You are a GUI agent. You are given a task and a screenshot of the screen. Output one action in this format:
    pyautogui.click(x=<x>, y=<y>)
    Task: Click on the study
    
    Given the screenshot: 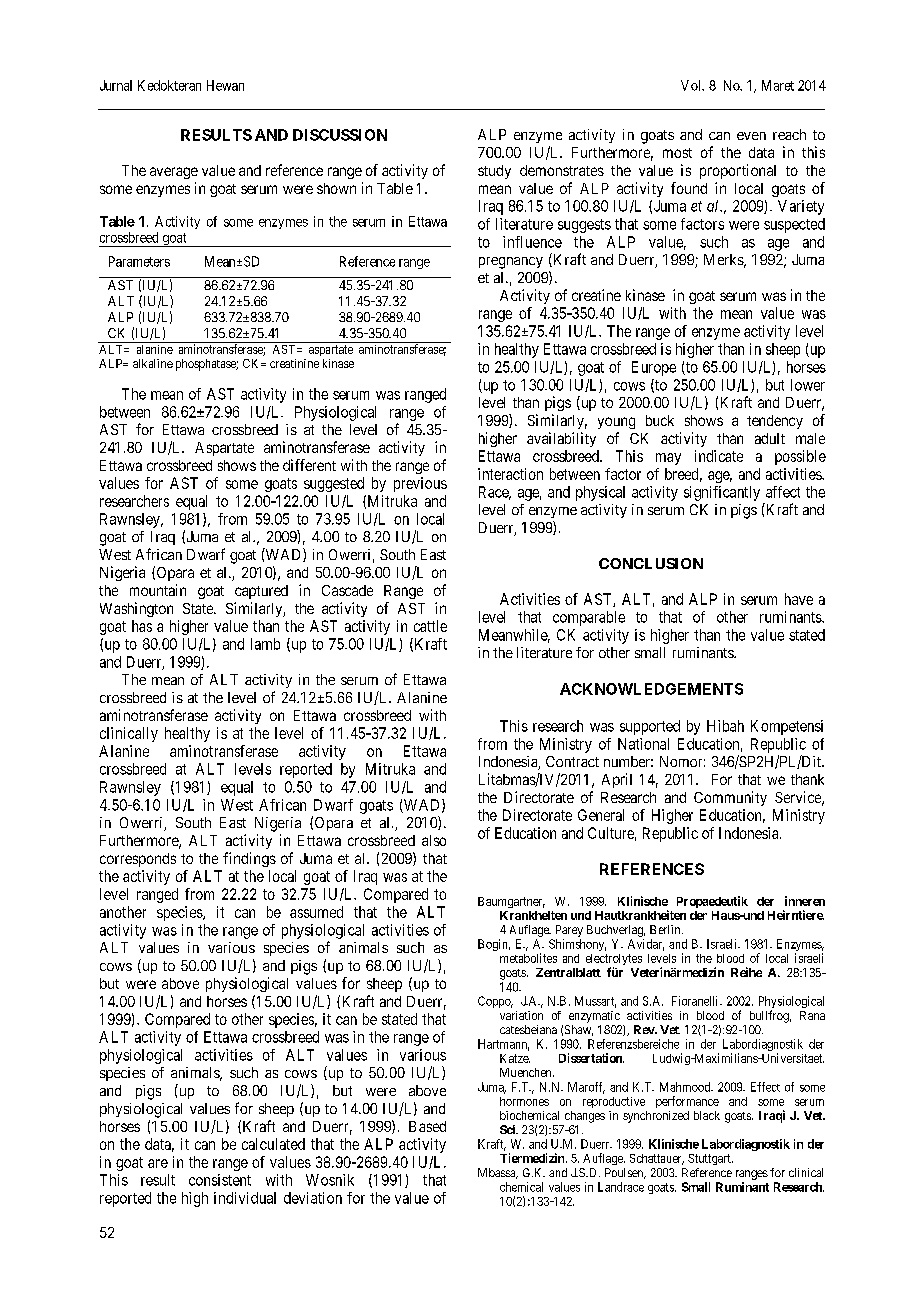 What is the action you would take?
    pyautogui.click(x=494, y=172)
